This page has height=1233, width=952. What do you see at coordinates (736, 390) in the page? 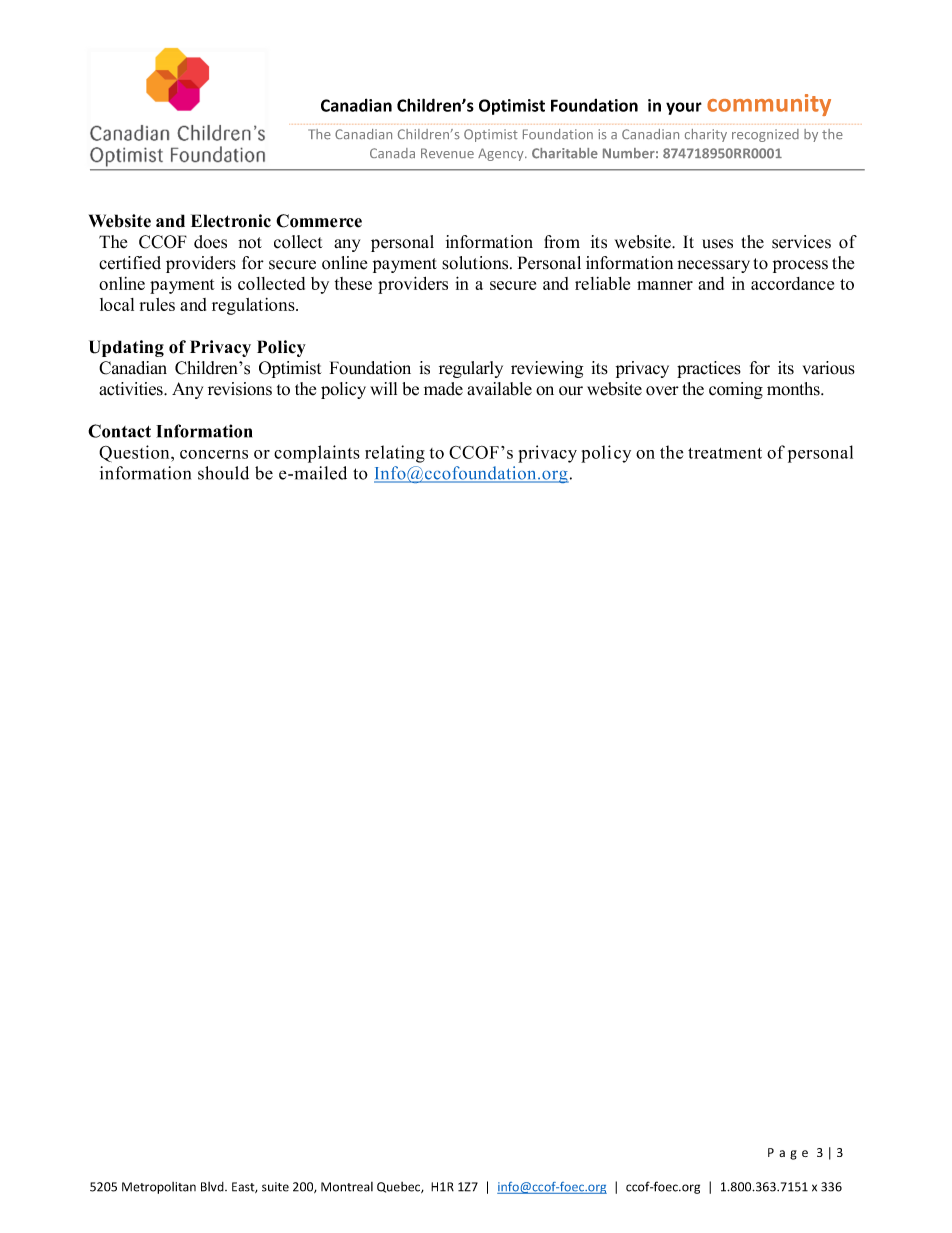
I see `coming` at bounding box center [736, 390].
